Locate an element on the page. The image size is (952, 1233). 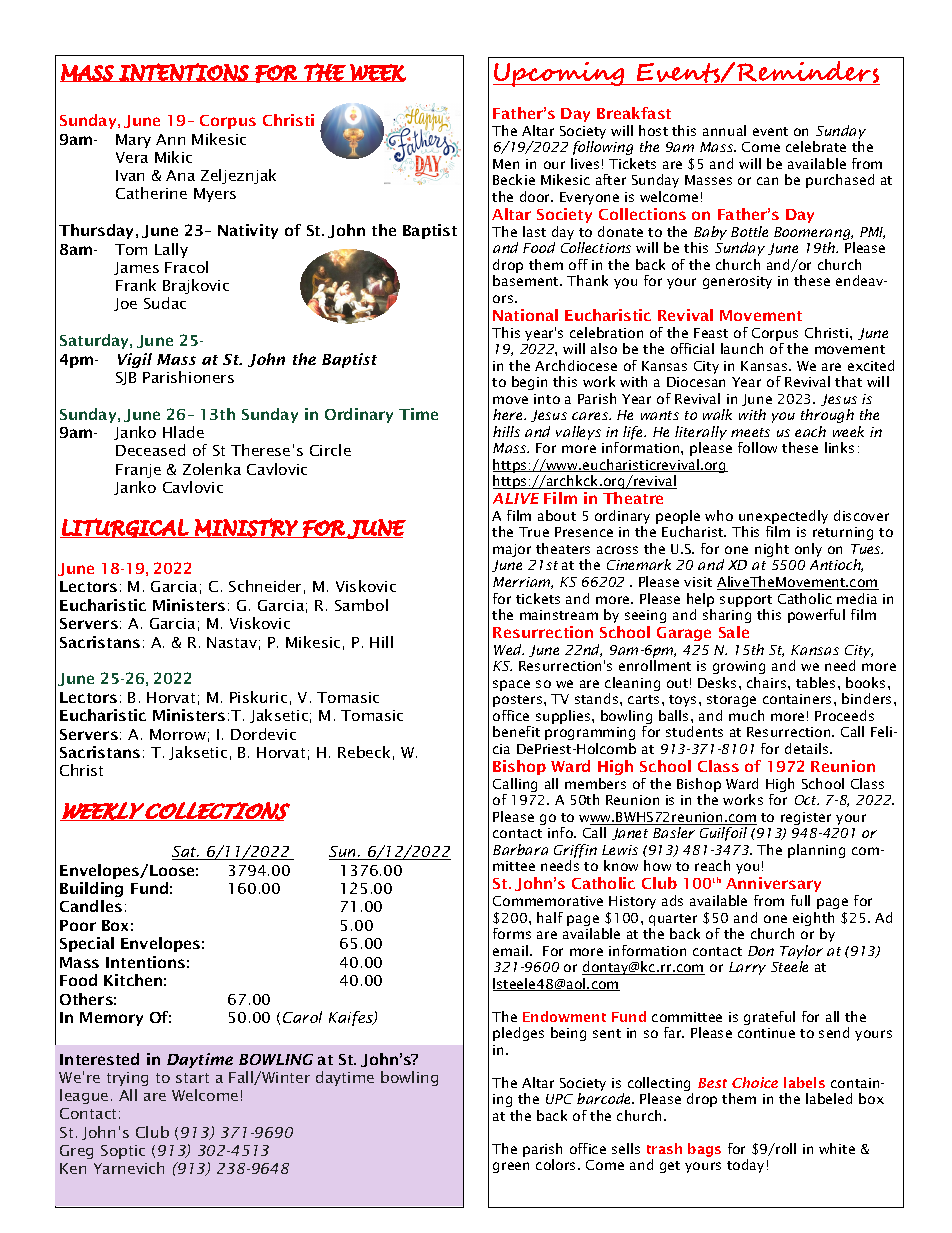
Upcoming is located at coordinates (560, 74).
